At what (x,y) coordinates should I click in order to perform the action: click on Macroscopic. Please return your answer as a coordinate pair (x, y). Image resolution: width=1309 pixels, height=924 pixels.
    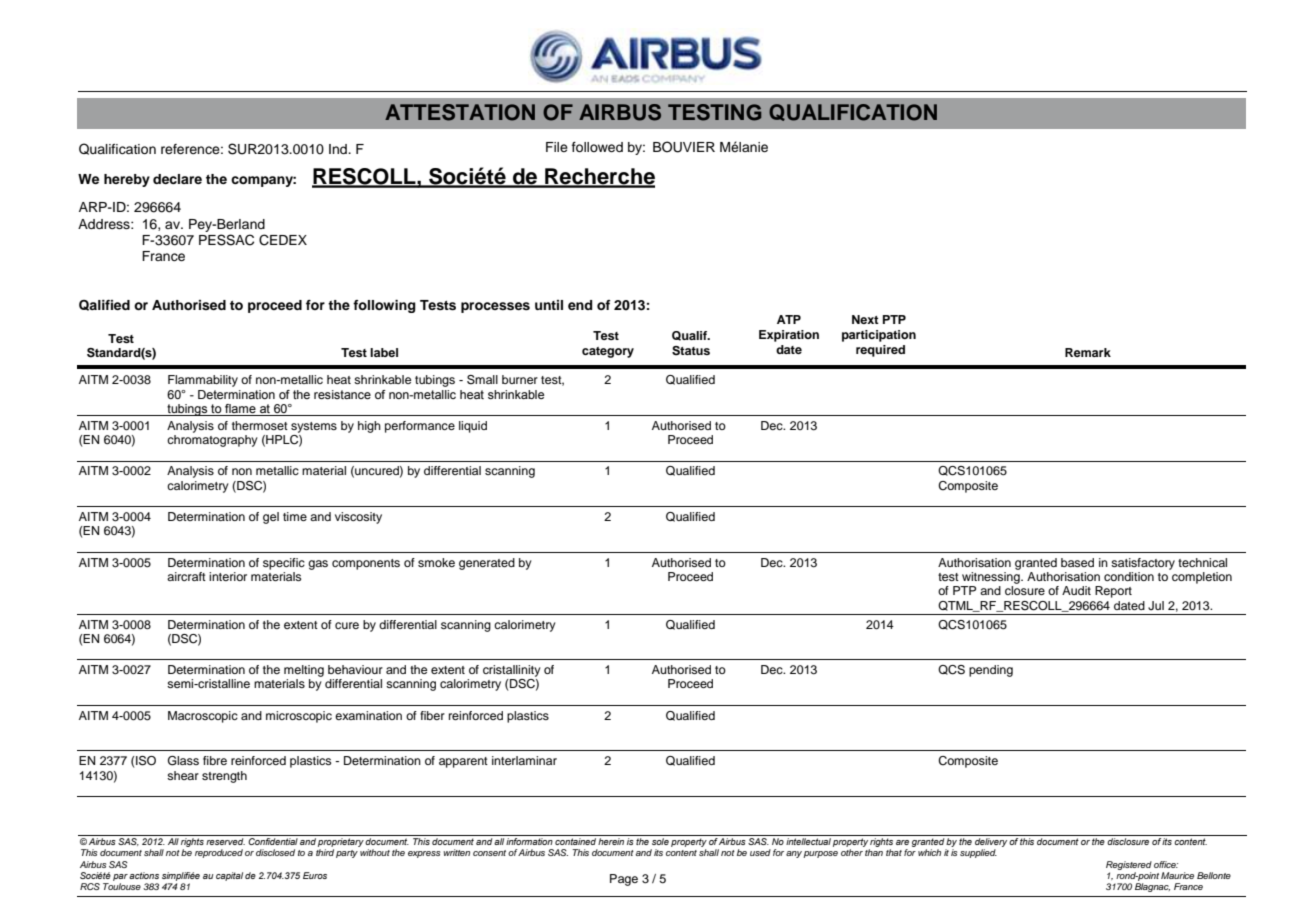
    Looking at the image, I should click on (203, 717).
